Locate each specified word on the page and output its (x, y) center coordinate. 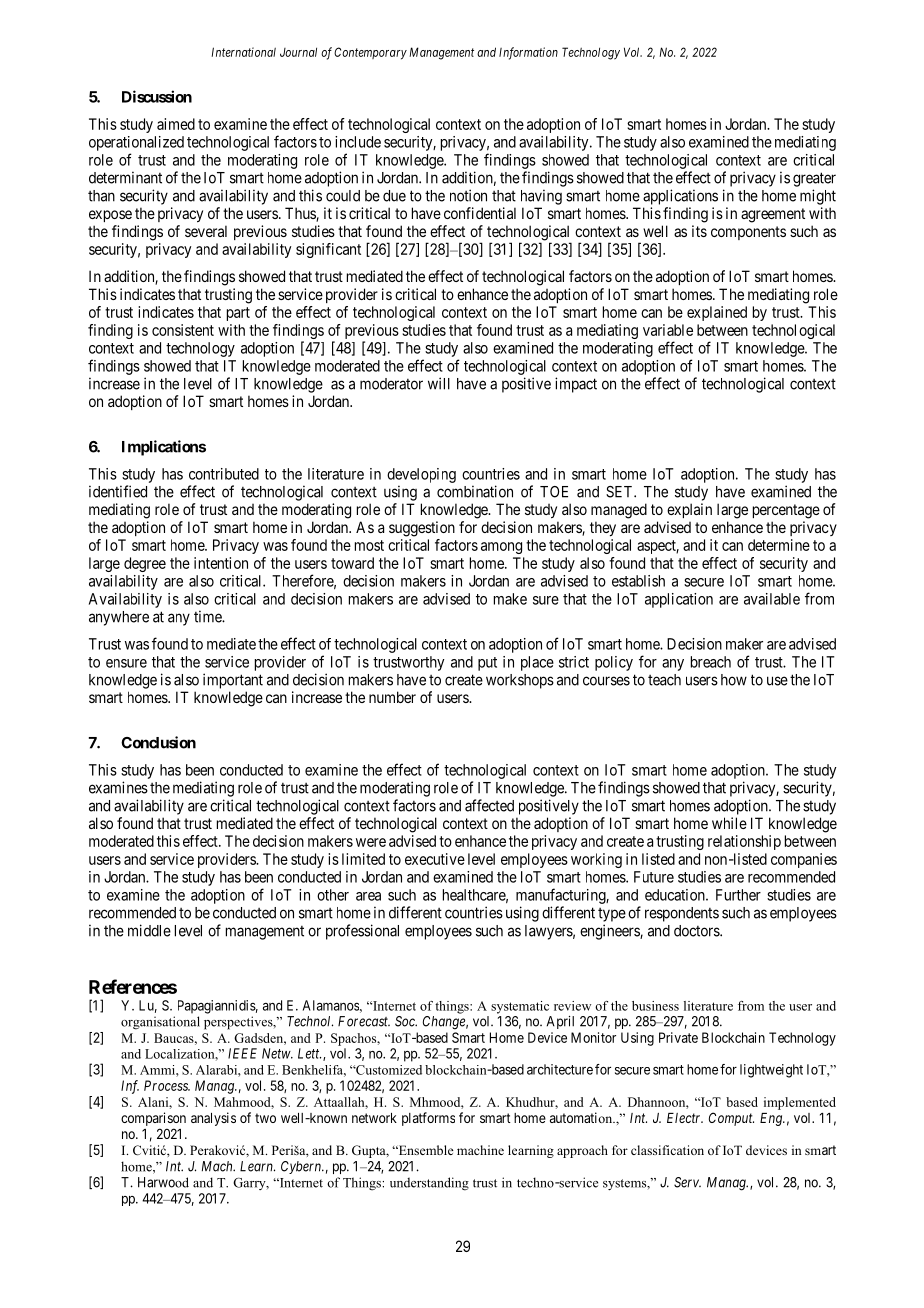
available (772, 599)
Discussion (157, 96)
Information (528, 53)
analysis (213, 1119)
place (537, 663)
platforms (428, 1119)
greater (814, 179)
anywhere (119, 618)
